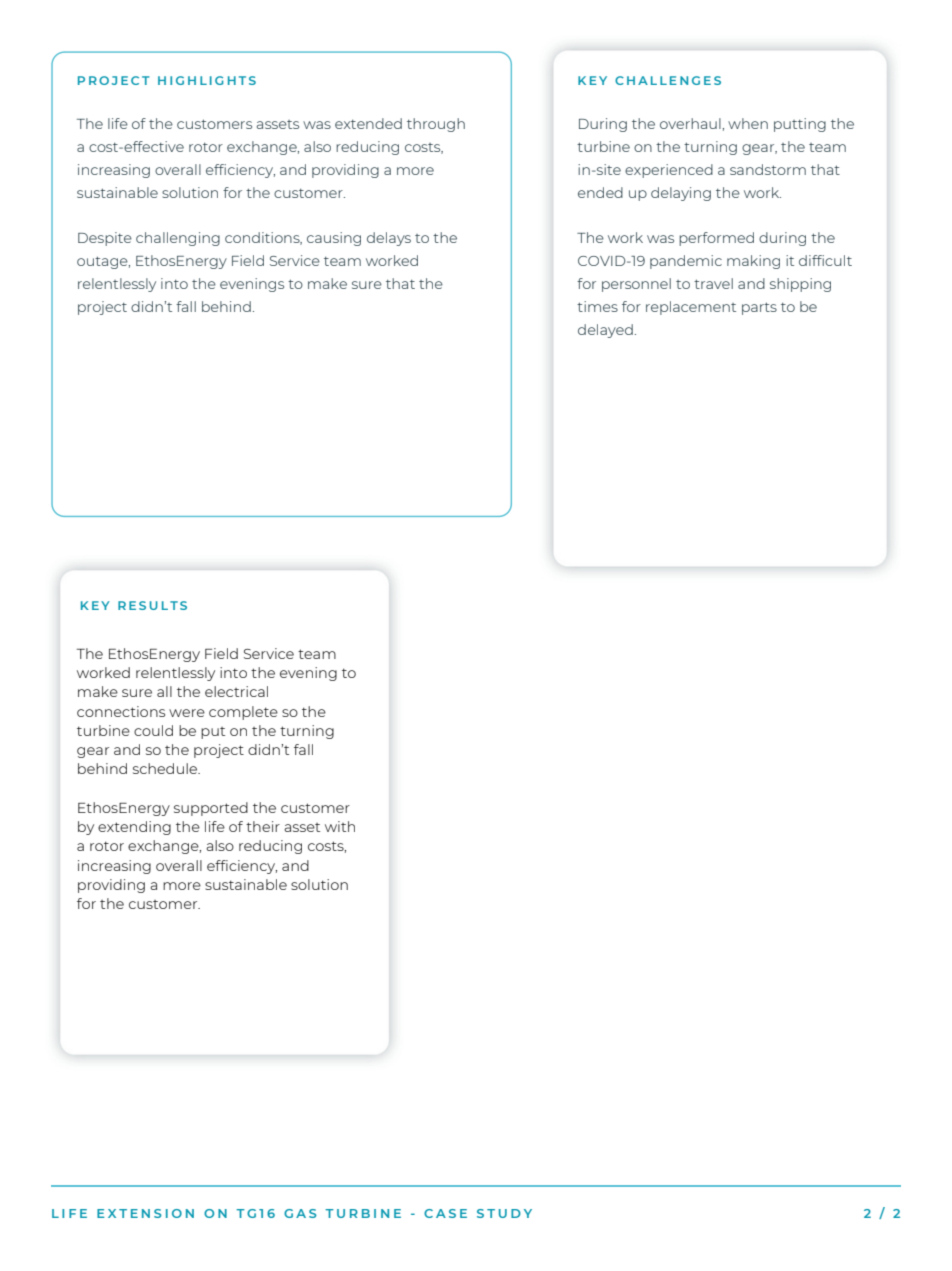 This page has height=1271, width=952. What do you see at coordinates (105, 239) in the page?
I see `Despite` at bounding box center [105, 239].
